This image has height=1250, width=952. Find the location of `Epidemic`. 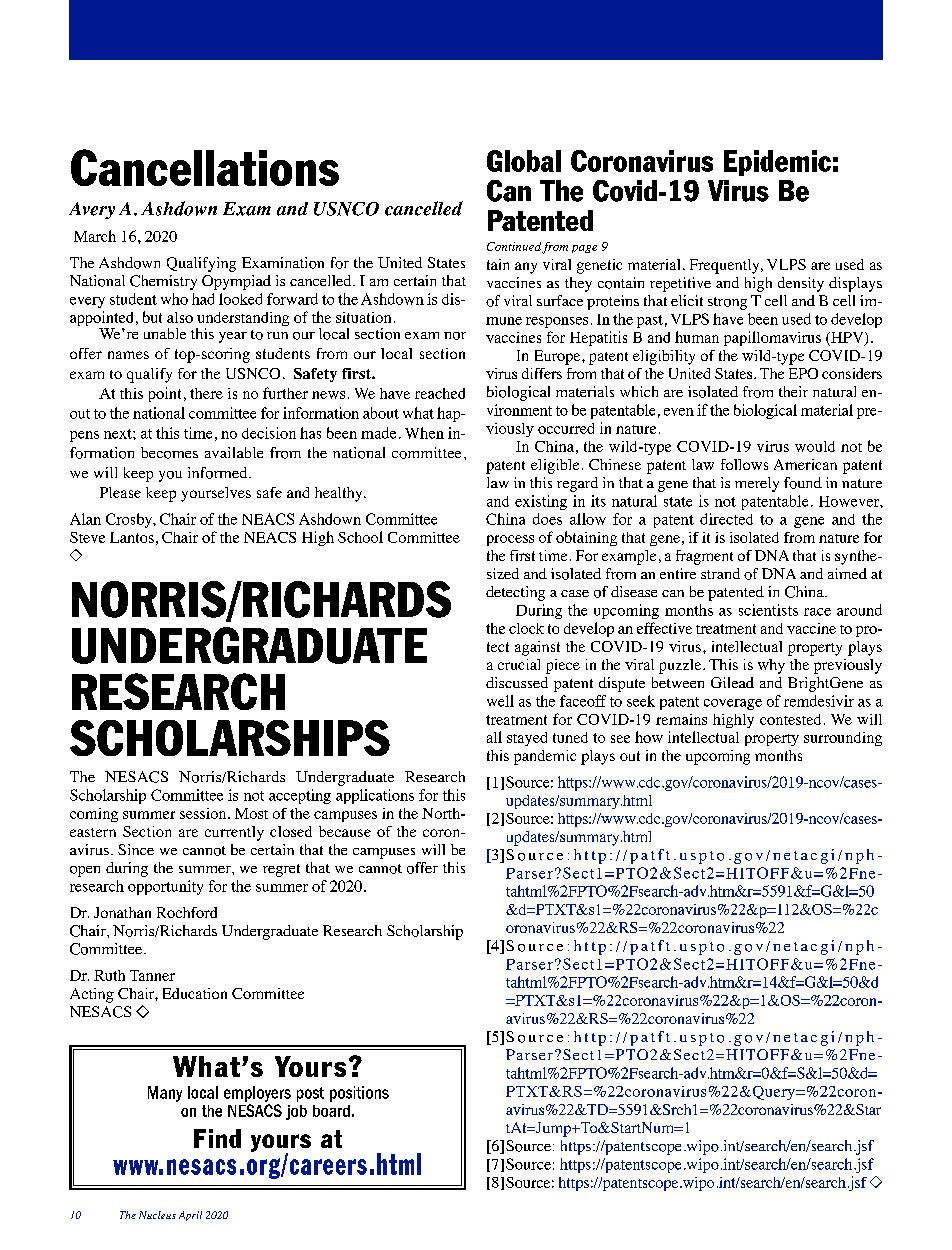

Epidemic is located at coordinates (777, 163).
